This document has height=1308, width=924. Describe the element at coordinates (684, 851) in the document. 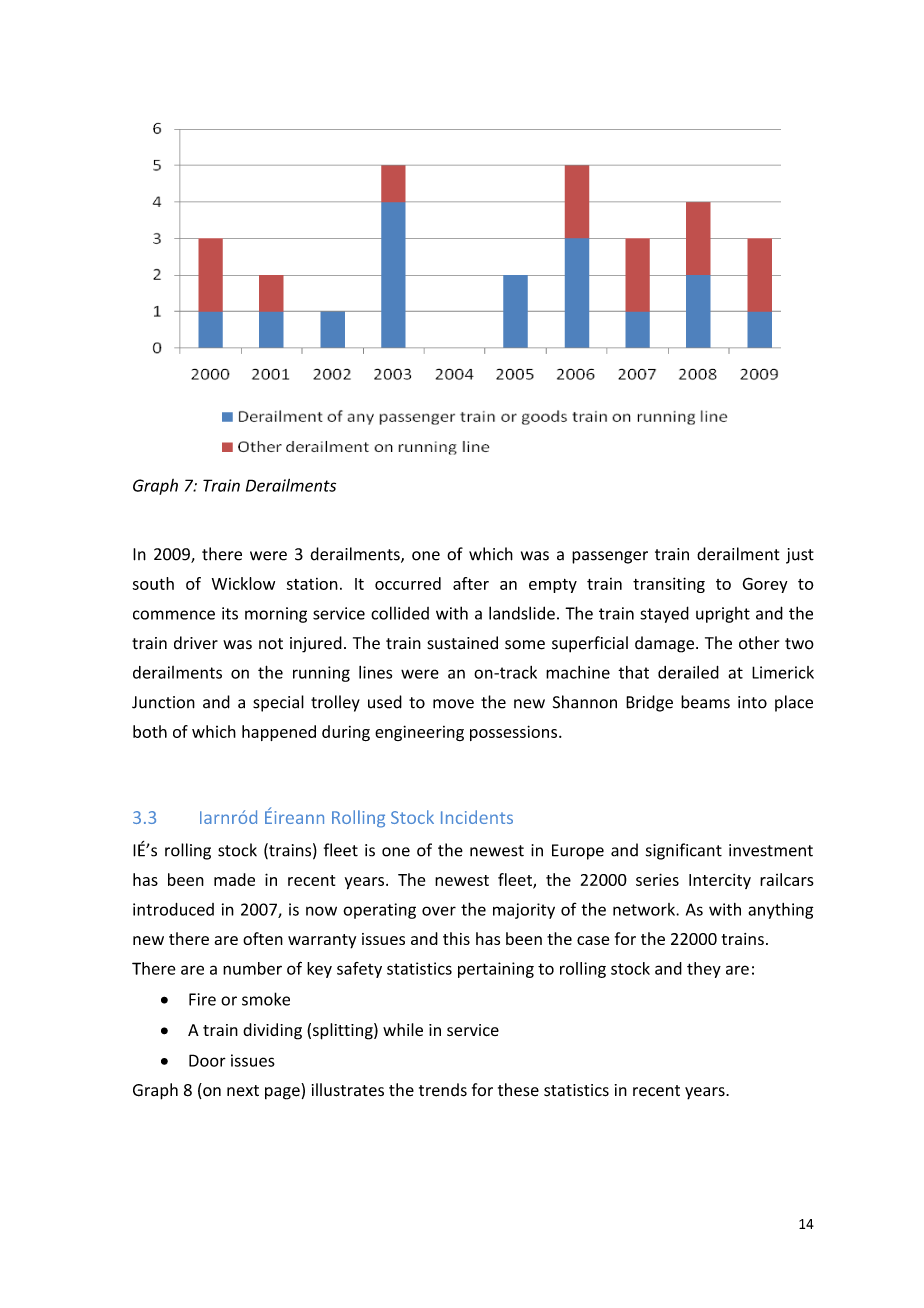

I see `significant` at that location.
